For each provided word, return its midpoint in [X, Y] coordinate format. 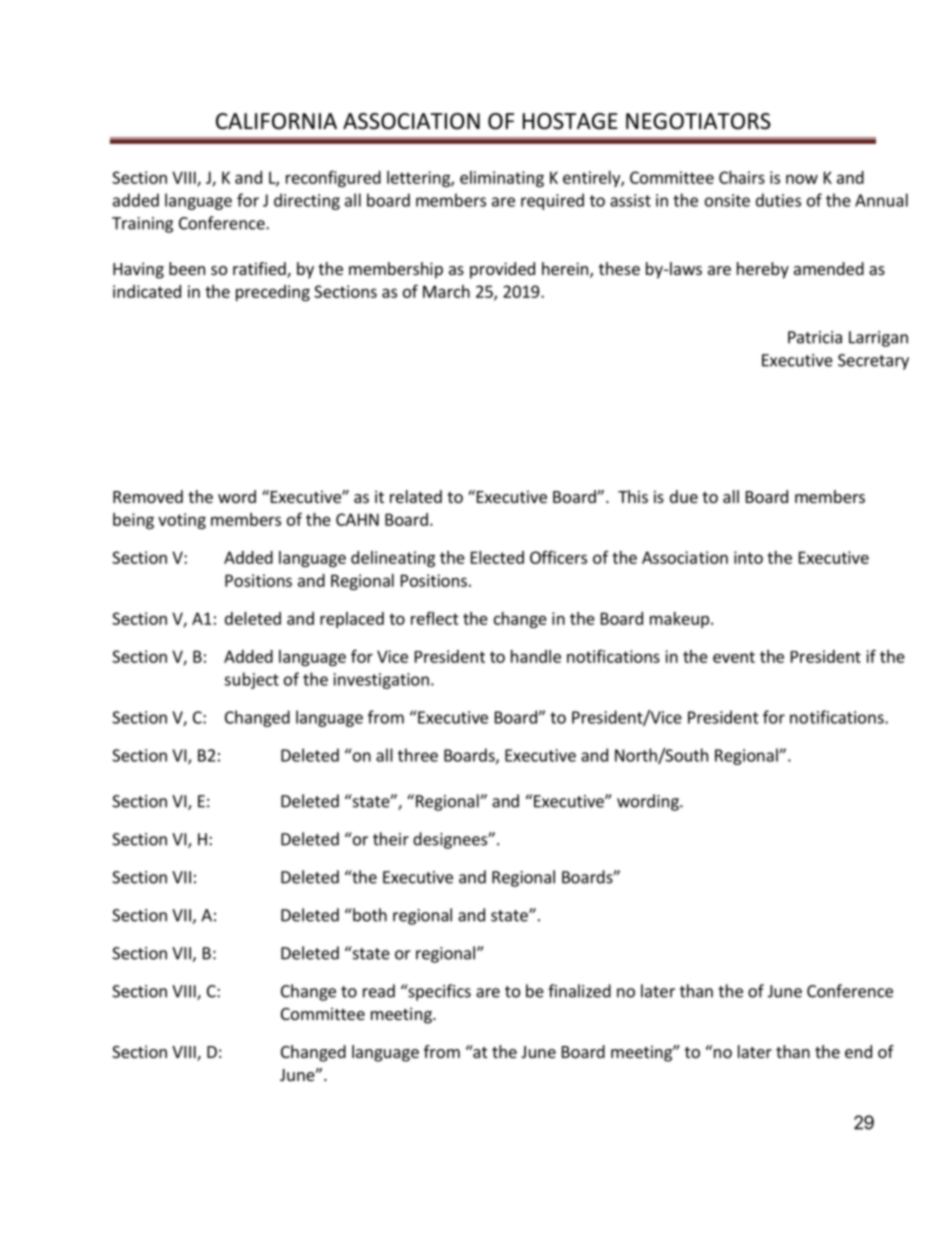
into [748, 557]
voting [182, 521]
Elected [497, 557]
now [802, 179]
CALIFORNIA [276, 121]
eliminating [502, 179]
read [379, 991]
